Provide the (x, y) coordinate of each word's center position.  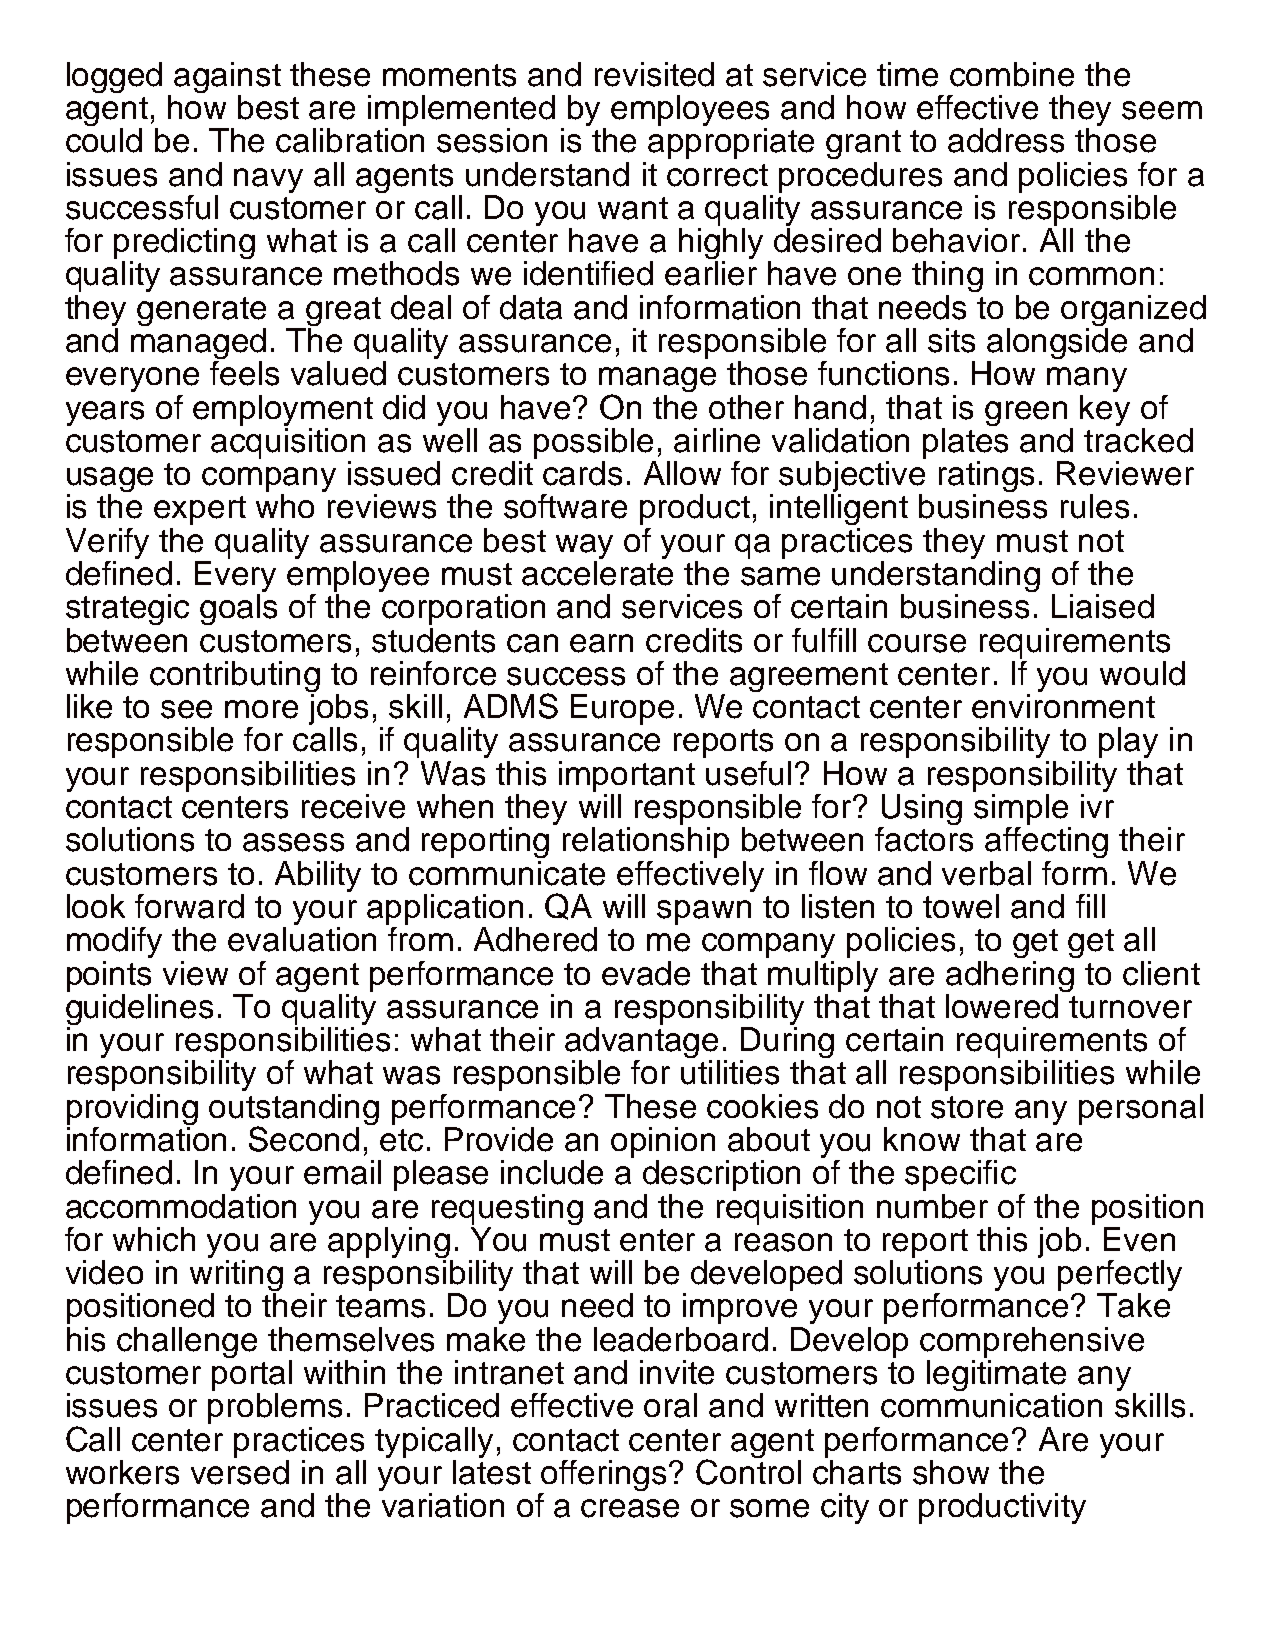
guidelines (139, 1009)
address (1006, 140)
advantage (642, 1044)
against (227, 77)
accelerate (597, 573)
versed (240, 1472)
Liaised (1103, 606)
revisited (654, 74)
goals (238, 609)
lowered (1002, 1006)
